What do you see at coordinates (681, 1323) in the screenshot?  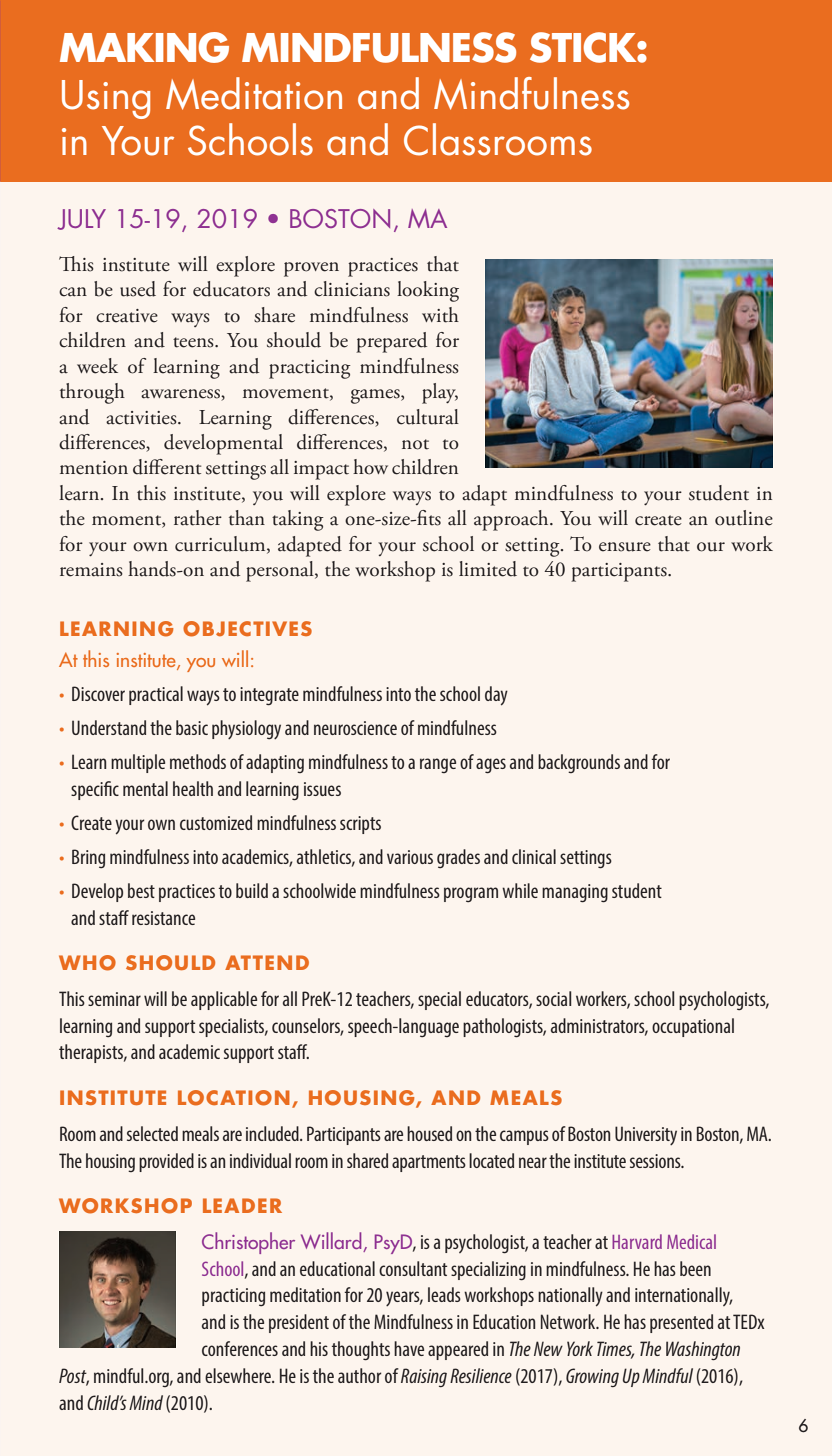 I see `presented` at bounding box center [681, 1323].
